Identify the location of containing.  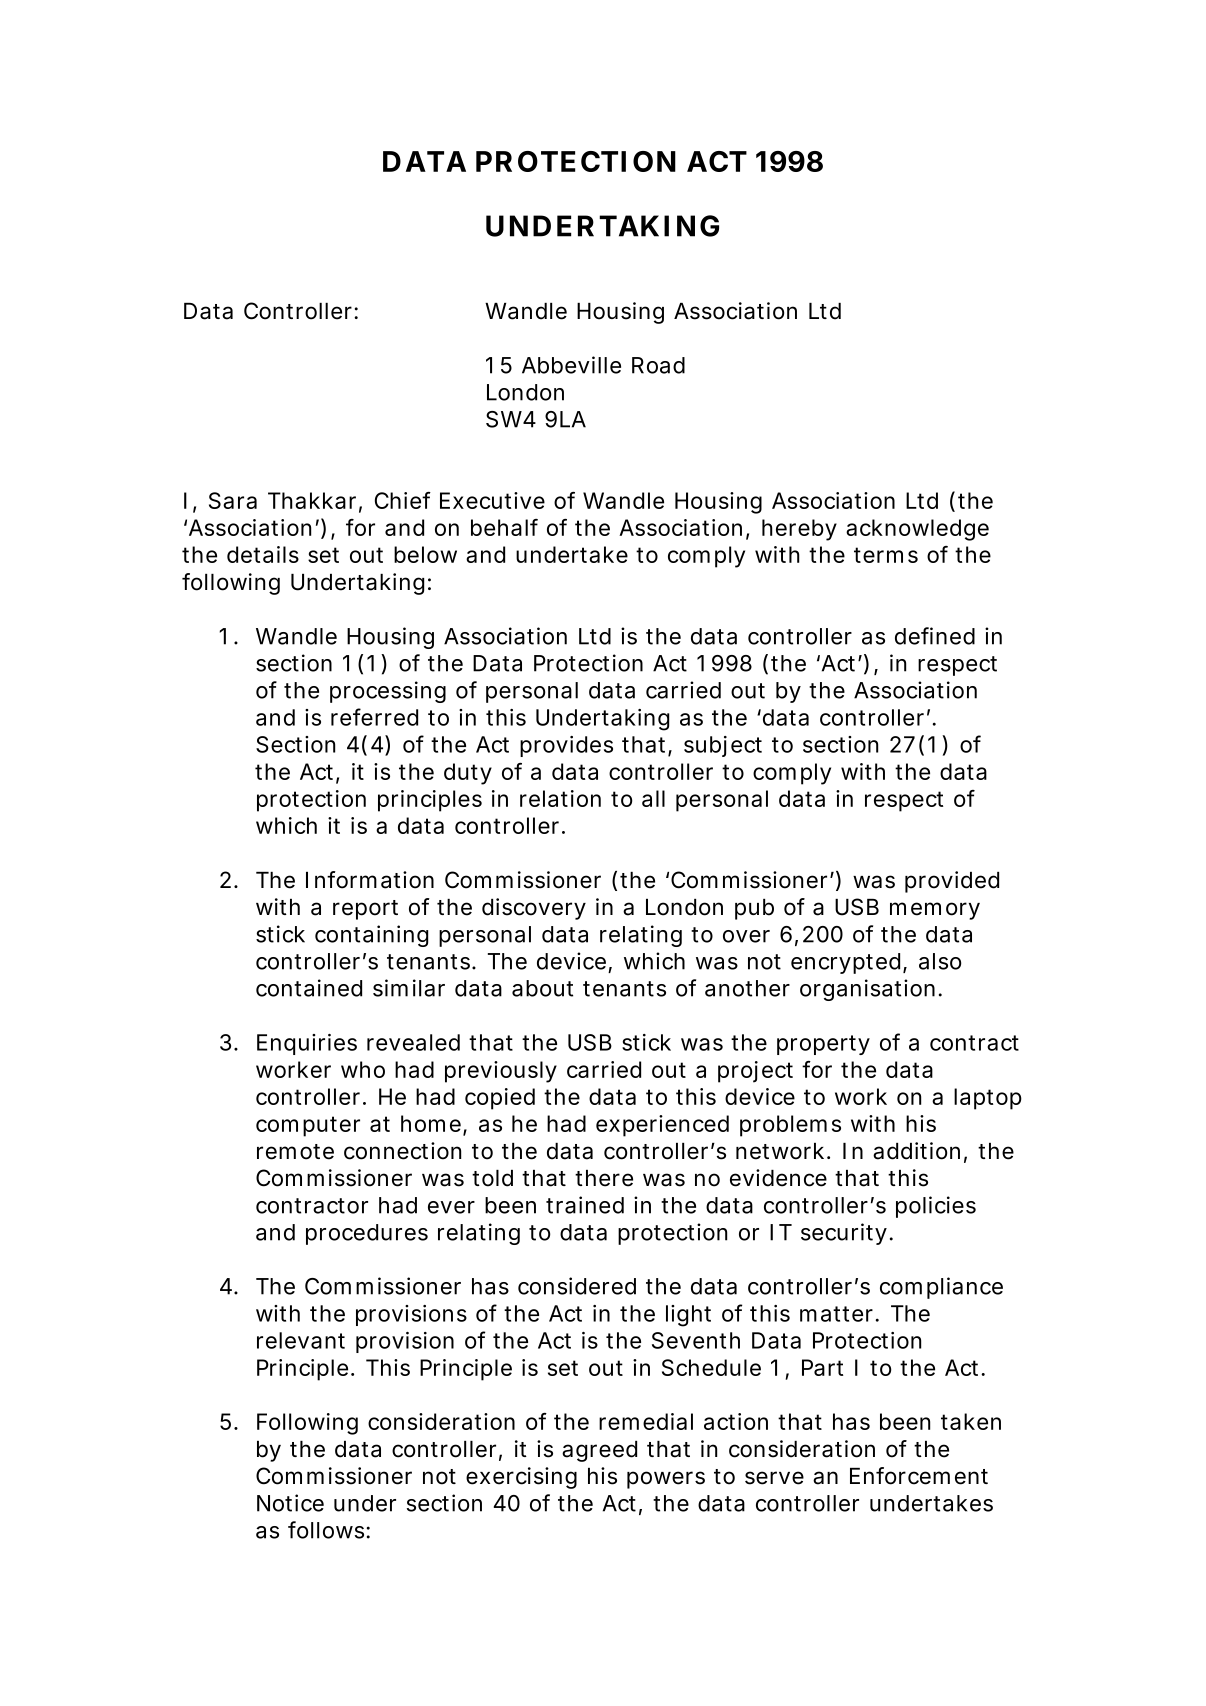
(371, 936).
